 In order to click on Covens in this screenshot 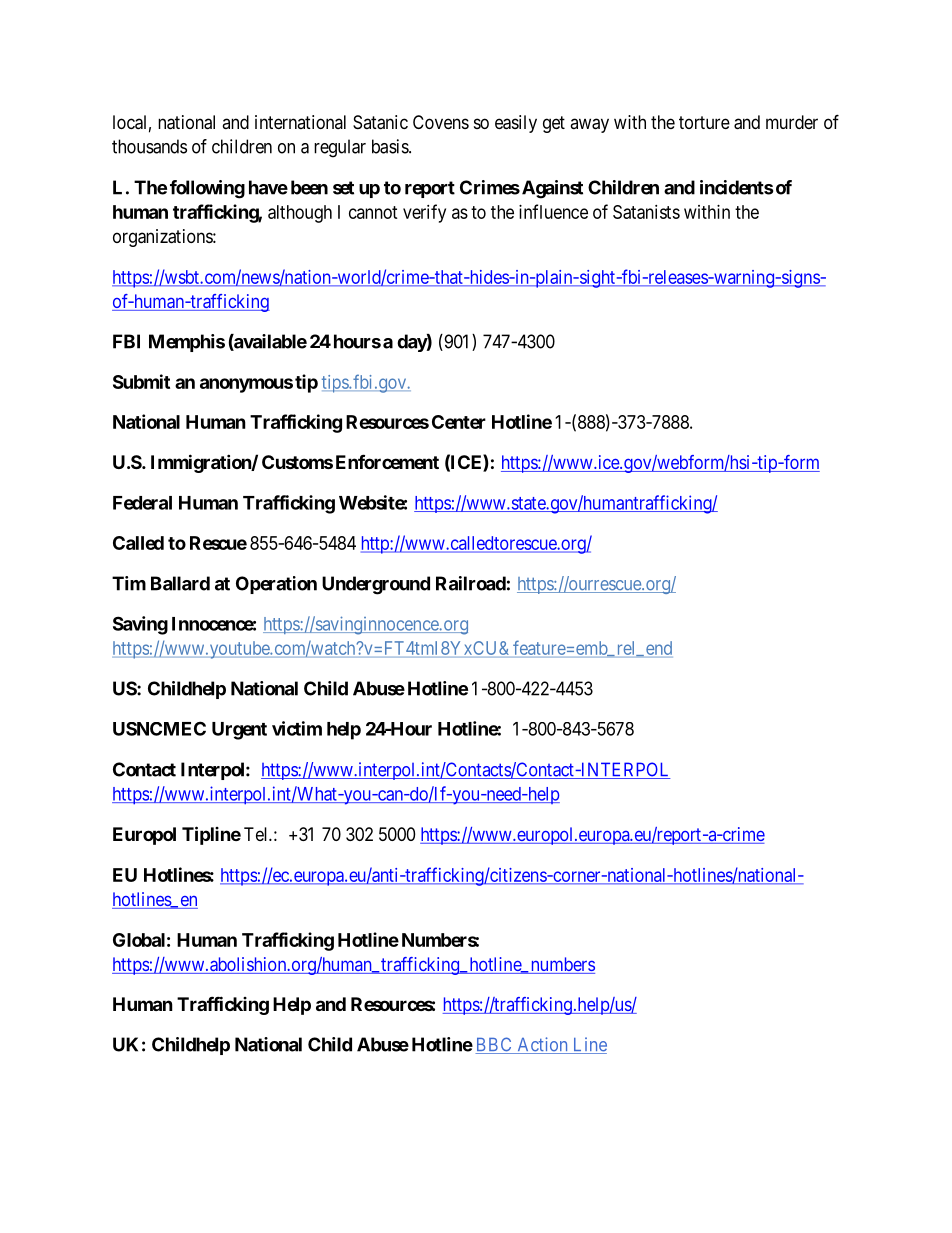, I will do `click(441, 122)`.
